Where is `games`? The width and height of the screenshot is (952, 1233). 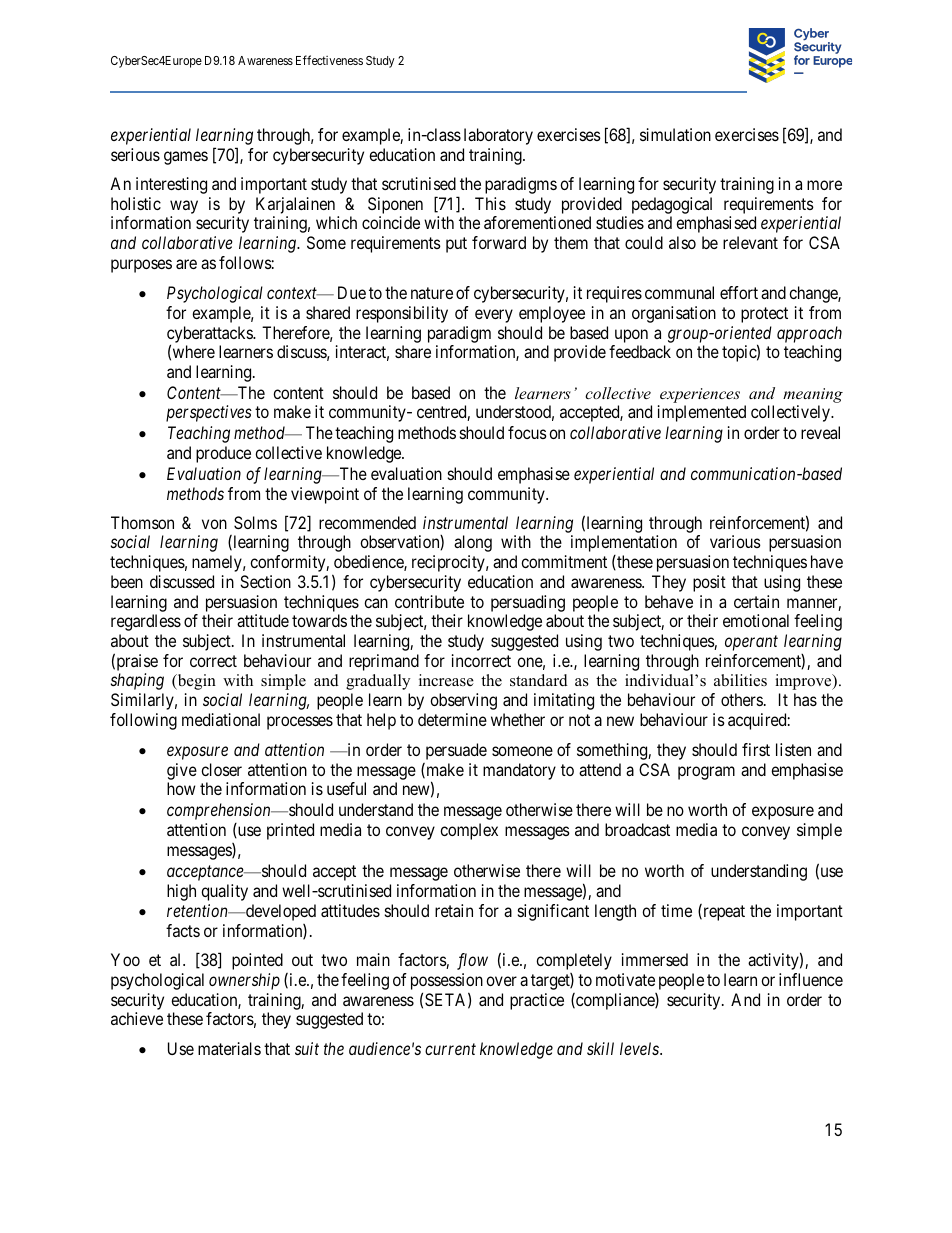
games is located at coordinates (186, 158).
